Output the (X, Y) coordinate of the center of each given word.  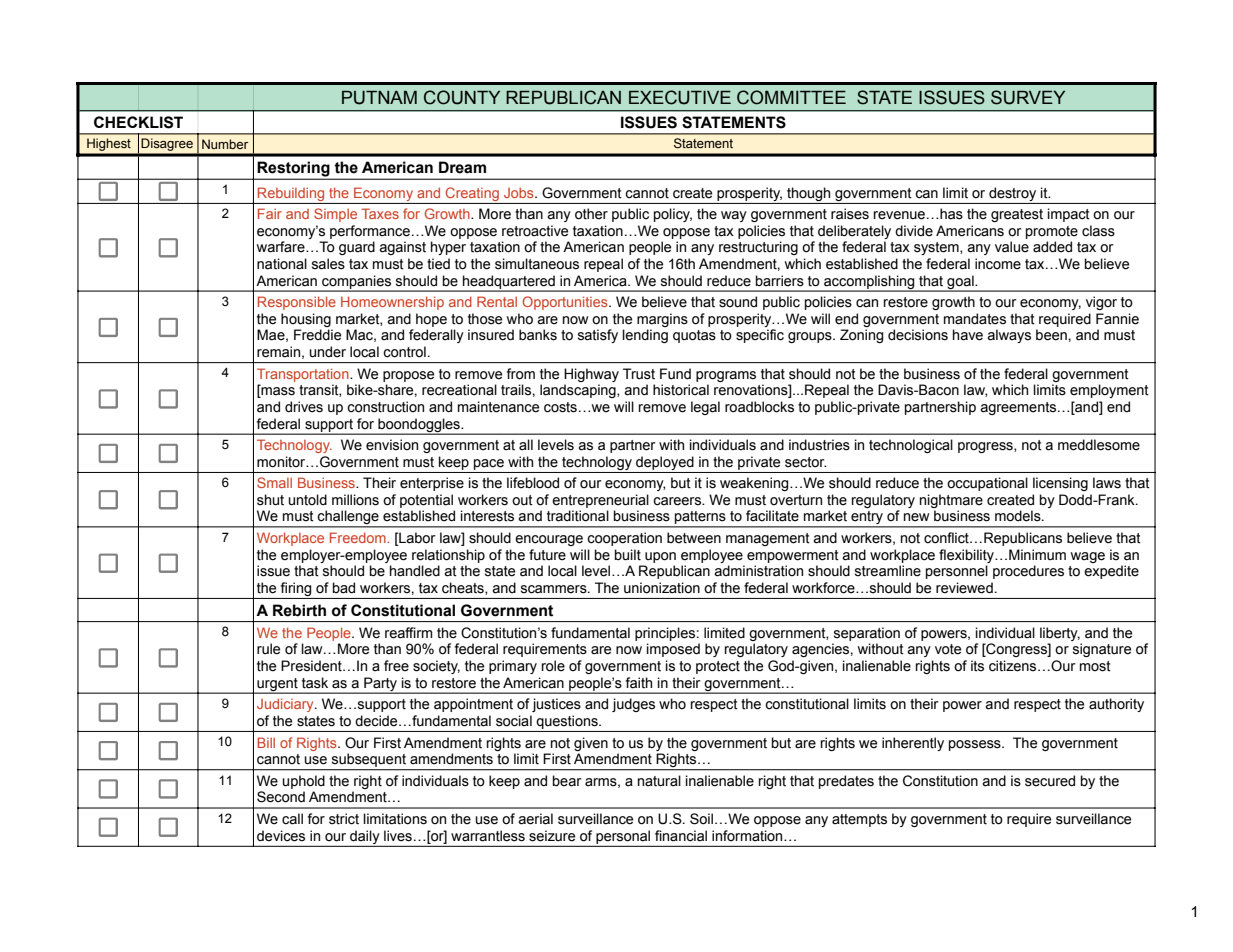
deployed (665, 463)
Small (274, 482)
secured (1050, 781)
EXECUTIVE (680, 97)
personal (623, 838)
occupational (987, 484)
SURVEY (1028, 97)
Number (225, 144)
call (292, 819)
